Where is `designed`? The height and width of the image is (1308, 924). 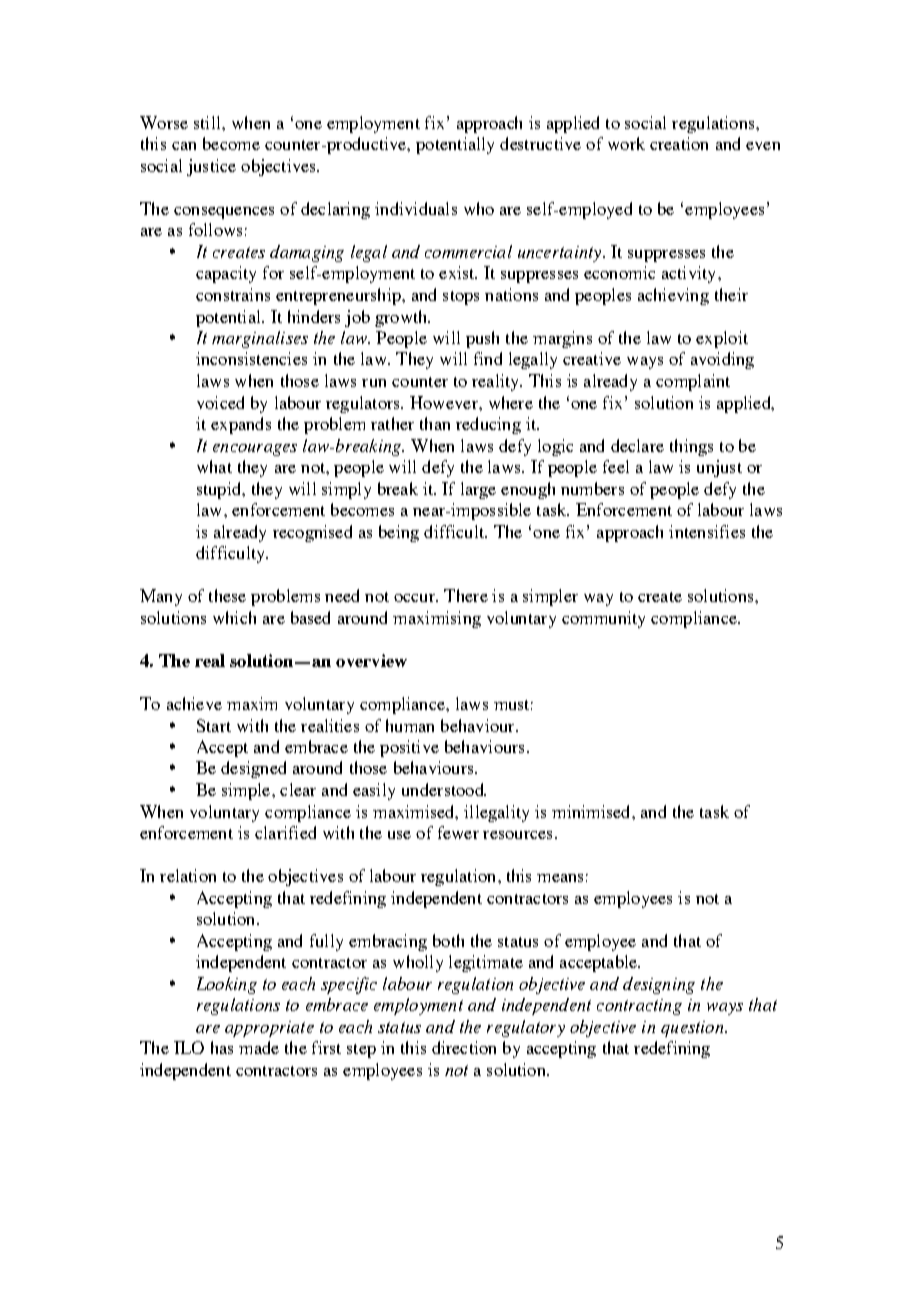 designed is located at coordinates (253, 769).
